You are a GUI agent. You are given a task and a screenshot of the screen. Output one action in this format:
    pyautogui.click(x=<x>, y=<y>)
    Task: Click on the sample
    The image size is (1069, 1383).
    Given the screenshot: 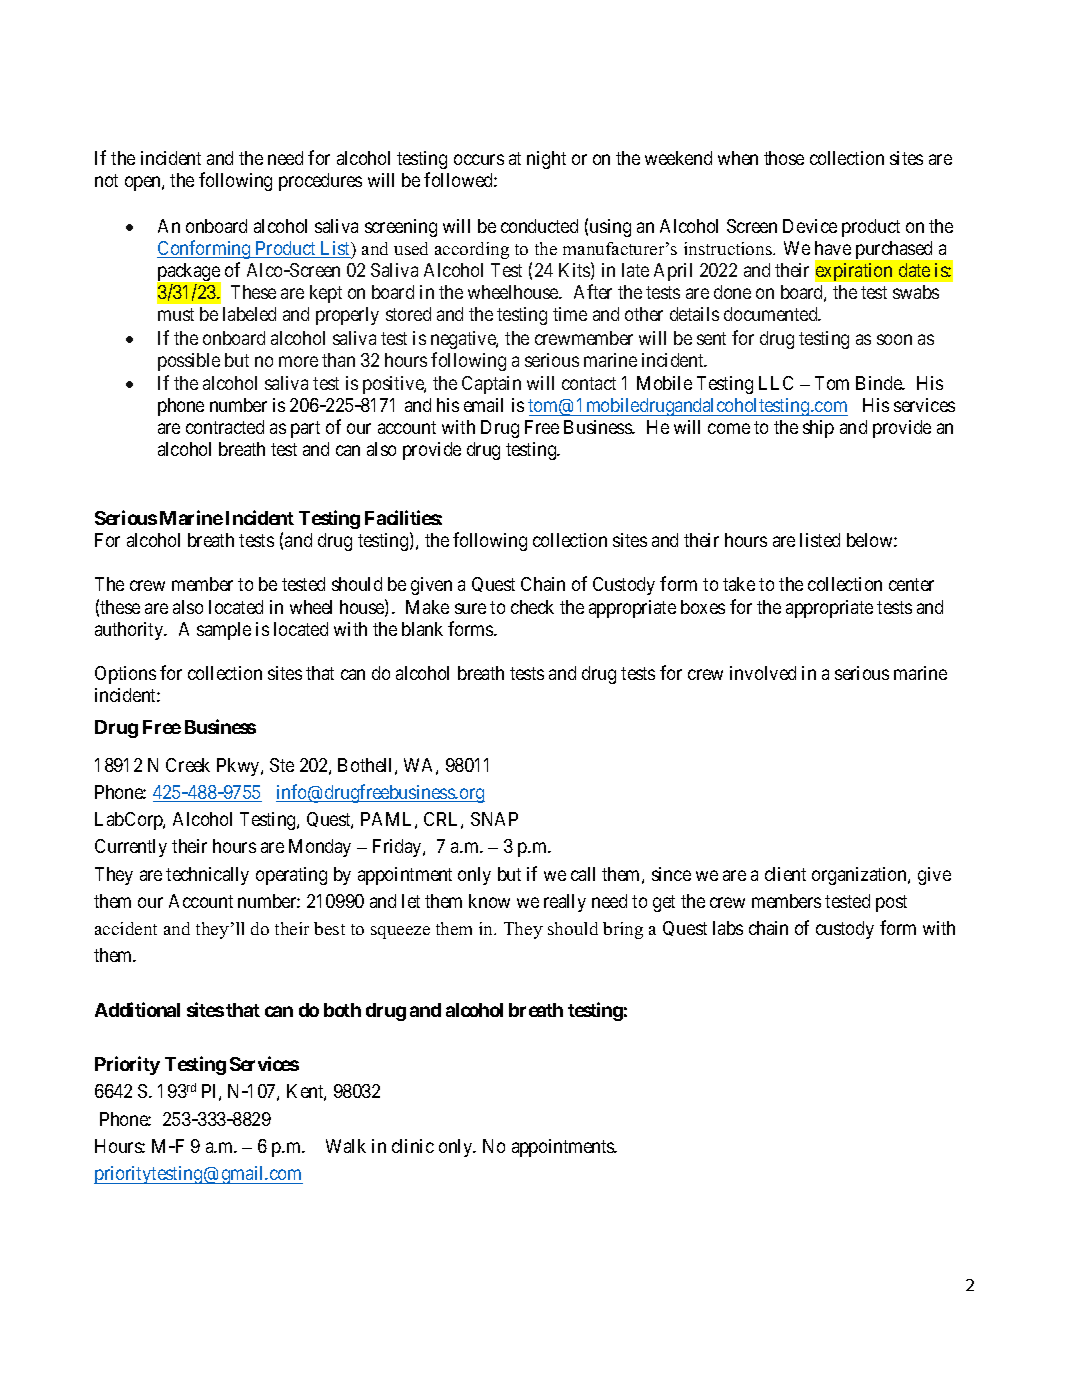 What is the action you would take?
    pyautogui.click(x=224, y=631)
